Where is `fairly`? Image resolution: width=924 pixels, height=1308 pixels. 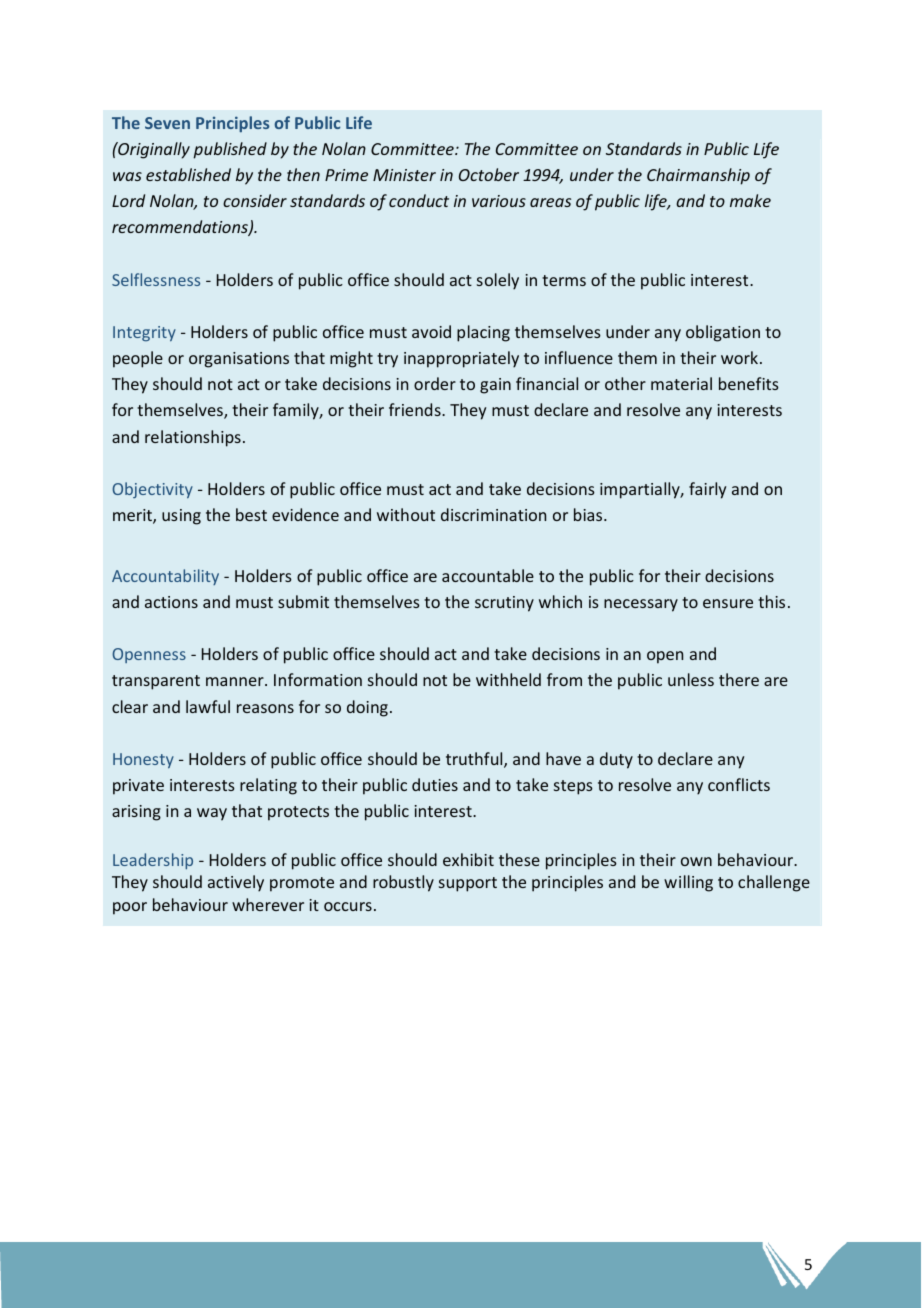 fairly is located at coordinates (707, 490).
